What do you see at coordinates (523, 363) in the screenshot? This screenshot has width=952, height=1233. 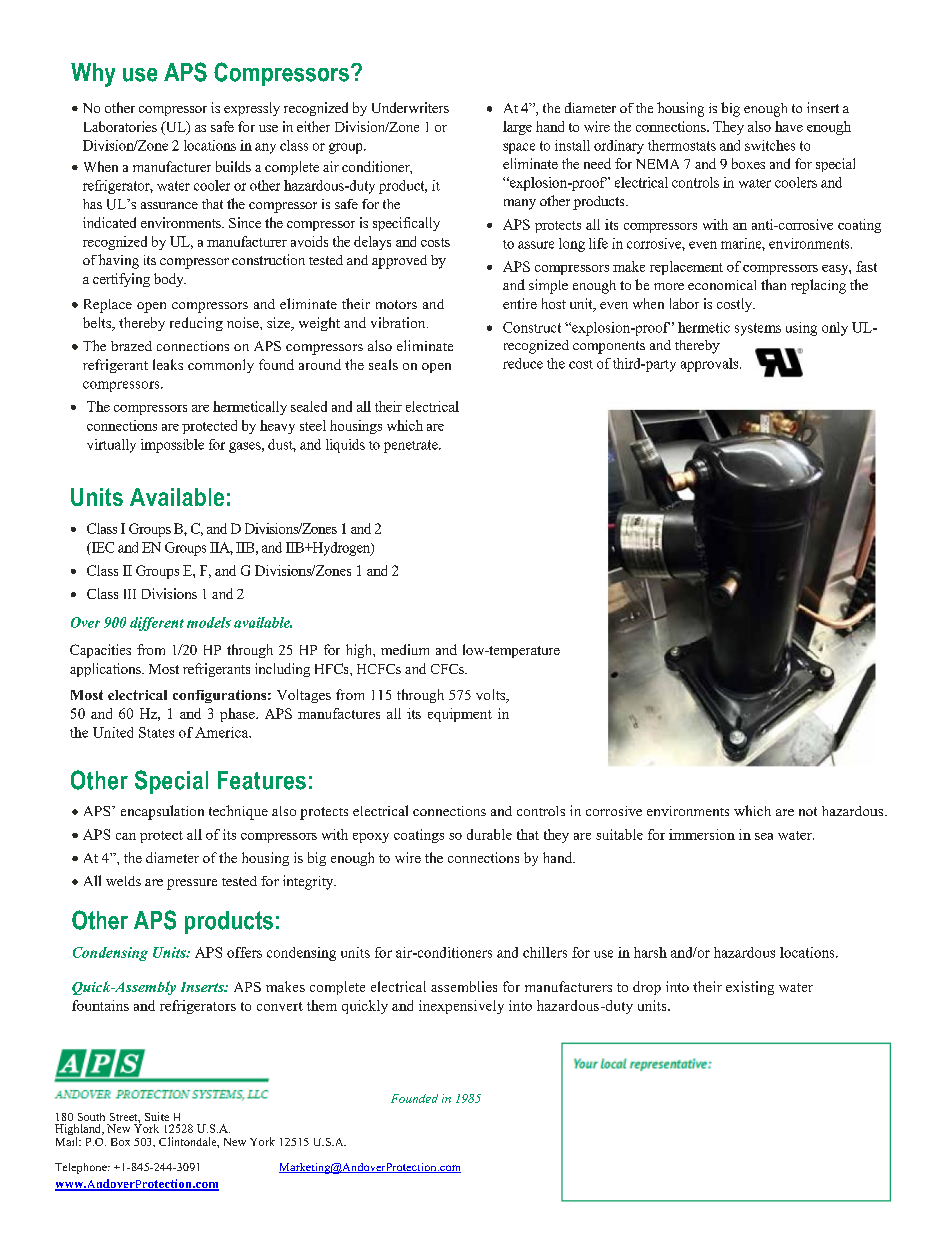 I see `reduce` at bounding box center [523, 363].
